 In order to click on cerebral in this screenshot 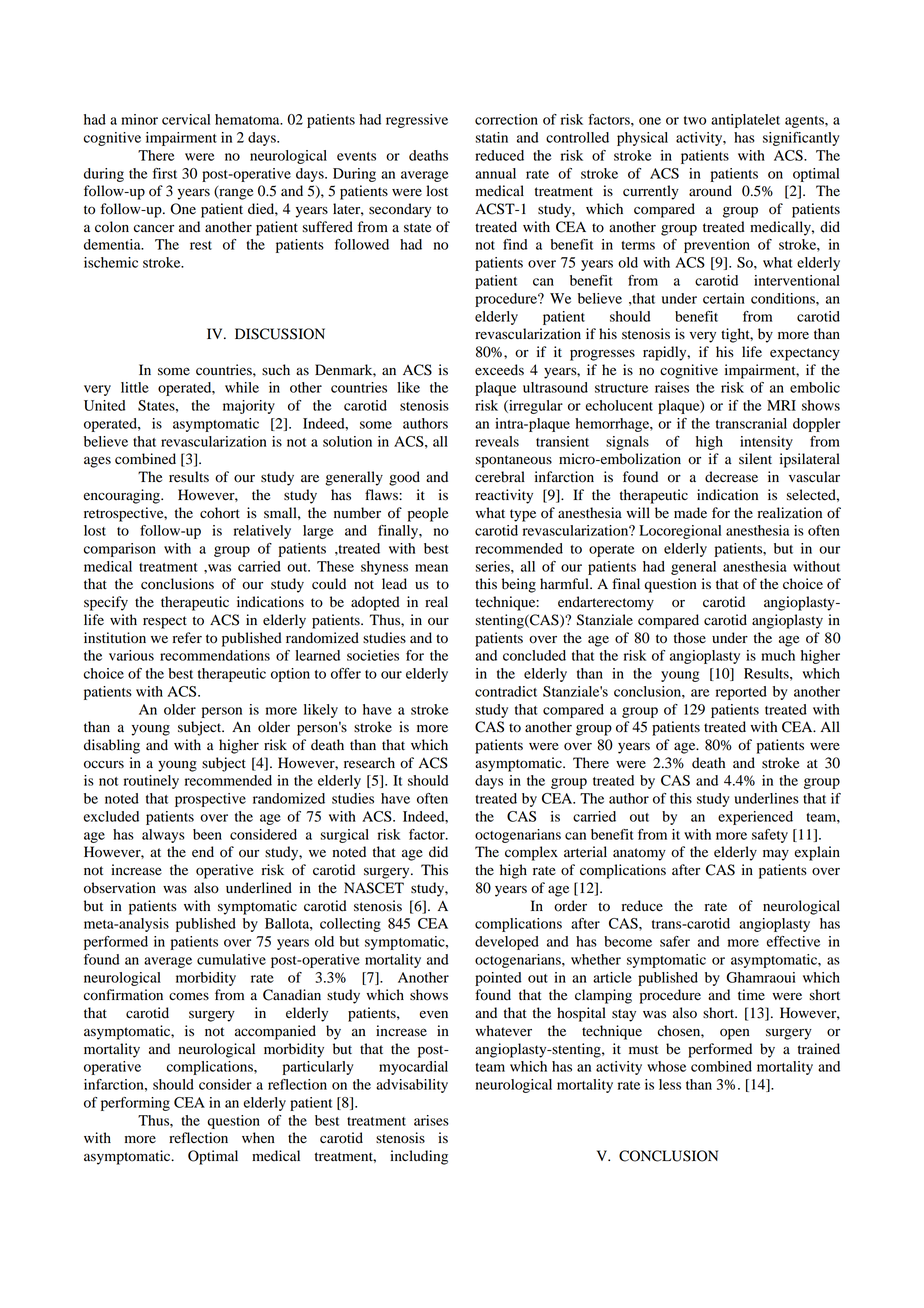, I will do `click(500, 477)`.
